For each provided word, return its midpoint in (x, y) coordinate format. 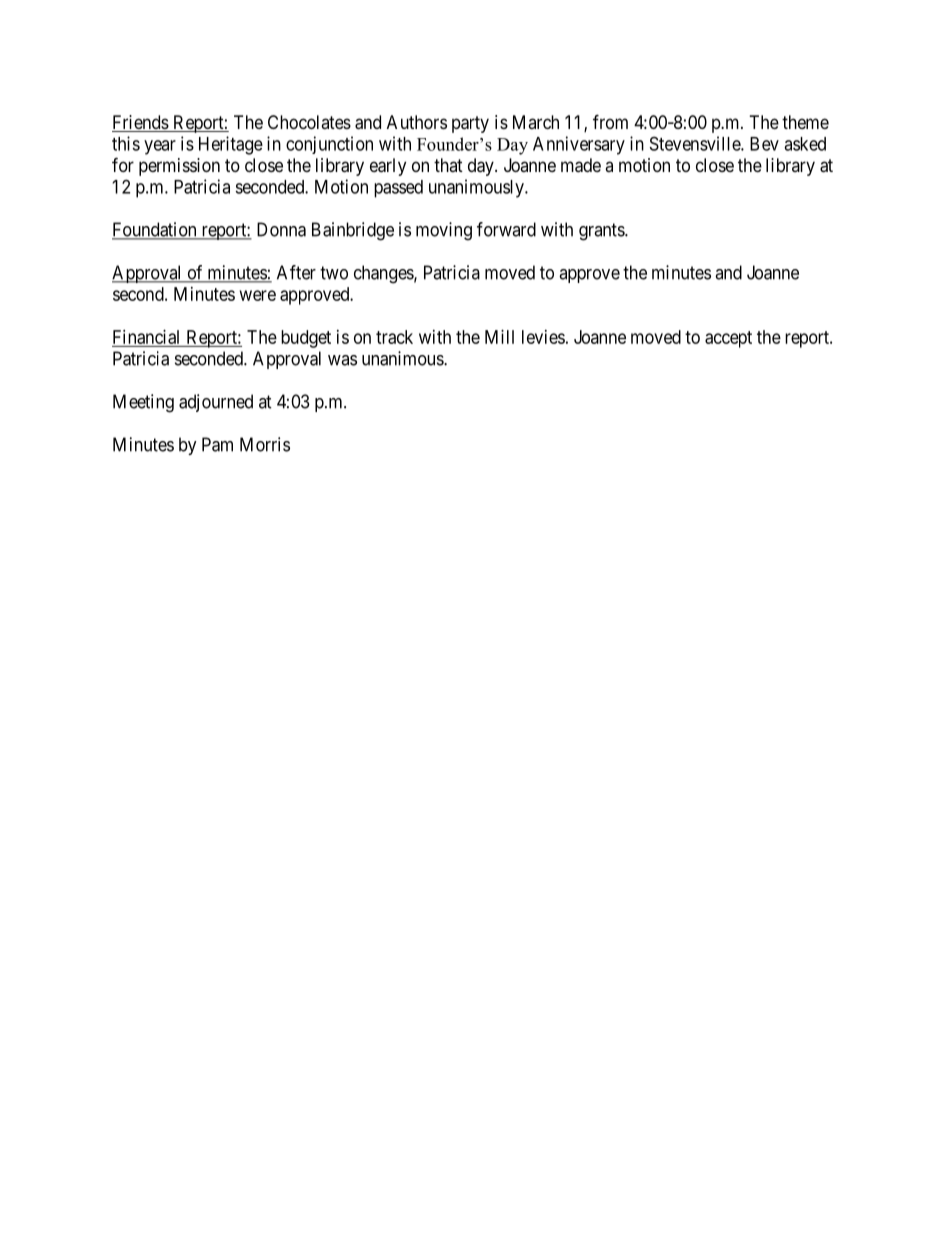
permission (179, 167)
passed (398, 189)
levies (543, 337)
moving (444, 231)
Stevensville (696, 143)
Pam (217, 444)
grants (602, 232)
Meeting (143, 403)
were (258, 295)
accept (728, 339)
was (342, 360)
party (470, 124)
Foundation (155, 230)
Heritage (231, 145)
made (581, 165)
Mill (499, 337)
